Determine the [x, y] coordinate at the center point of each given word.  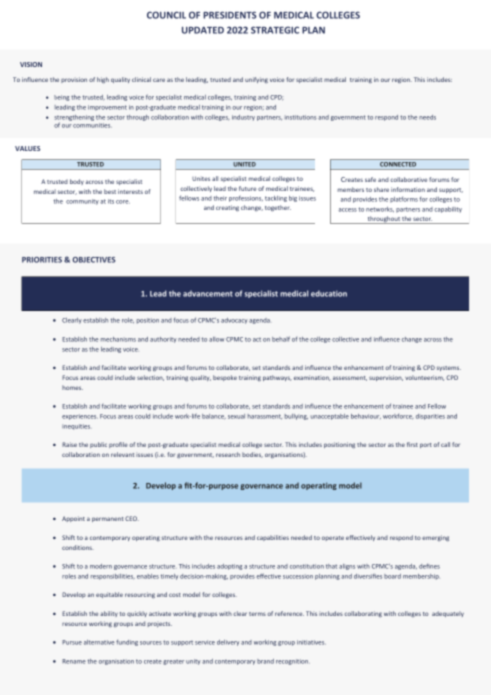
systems [449, 368]
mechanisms [118, 339]
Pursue [72, 642]
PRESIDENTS [230, 15]
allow [216, 339]
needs [427, 117]
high [103, 80]
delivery [228, 643]
